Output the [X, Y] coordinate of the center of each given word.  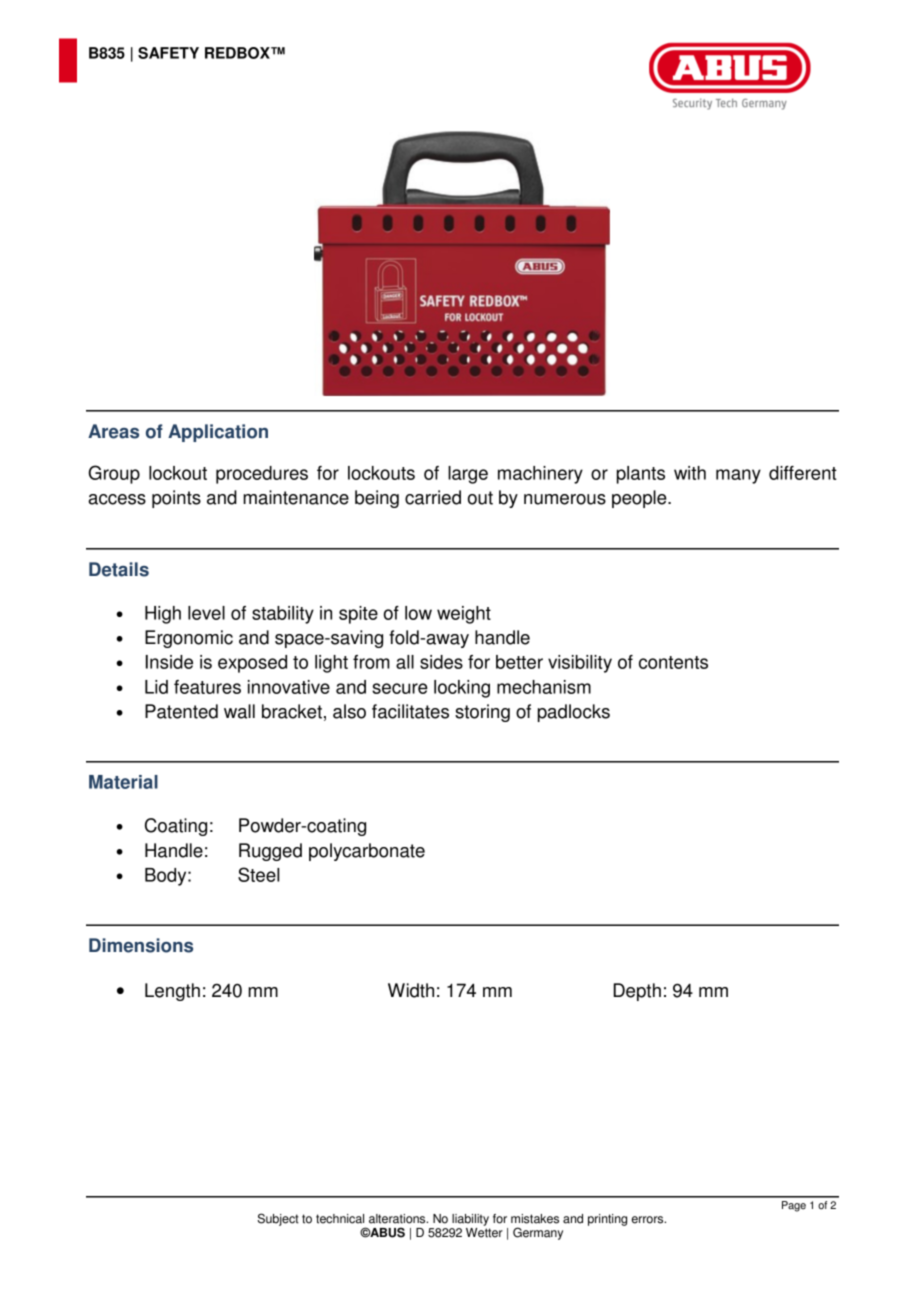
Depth [637, 992]
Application [218, 433]
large [468, 475]
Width [411, 990]
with [690, 473]
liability [470, 1220]
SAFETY [168, 53]
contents [673, 662]
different [803, 473]
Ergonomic [189, 639]
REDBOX [238, 53]
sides [441, 662]
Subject [278, 1219]
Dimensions [141, 945]
